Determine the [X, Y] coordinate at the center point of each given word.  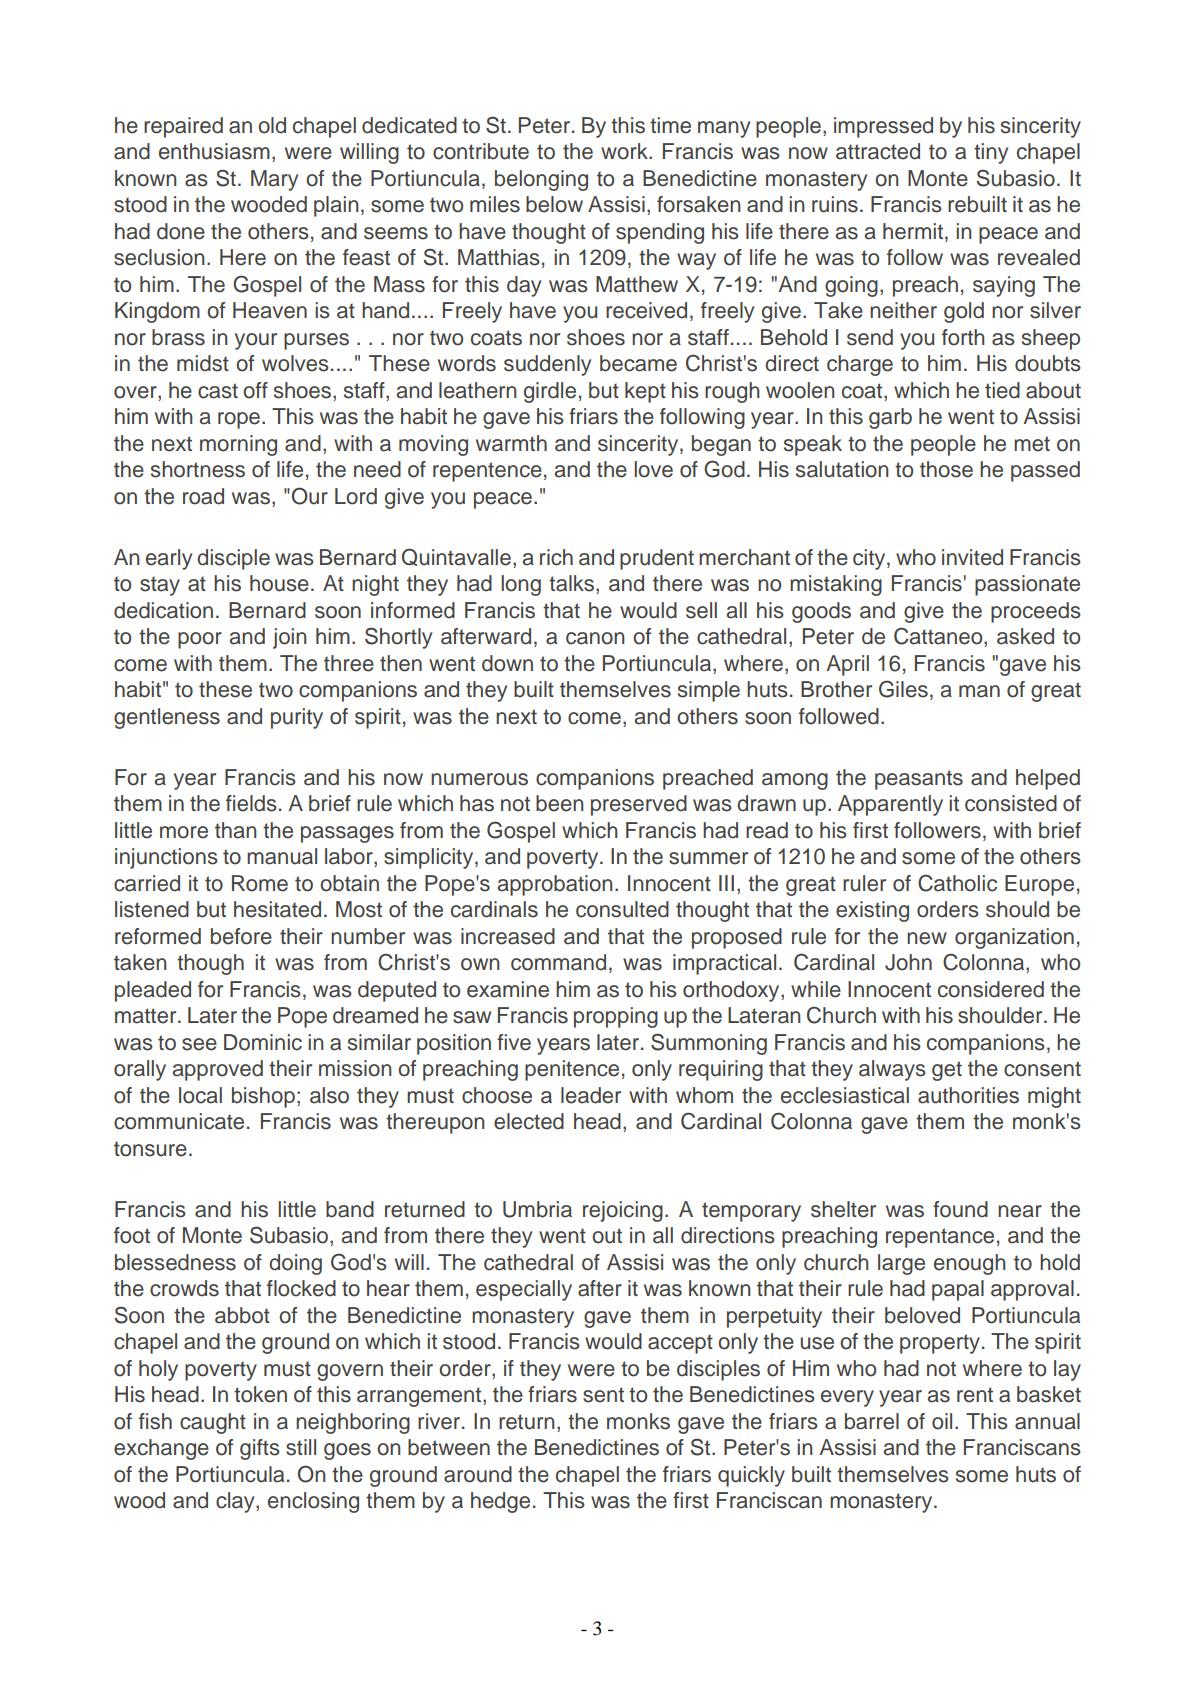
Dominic [263, 1042]
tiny [991, 153]
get [947, 1071]
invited [972, 557]
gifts [260, 1449]
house [279, 583]
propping [616, 1017]
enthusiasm [214, 151]
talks [573, 584]
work [625, 151]
